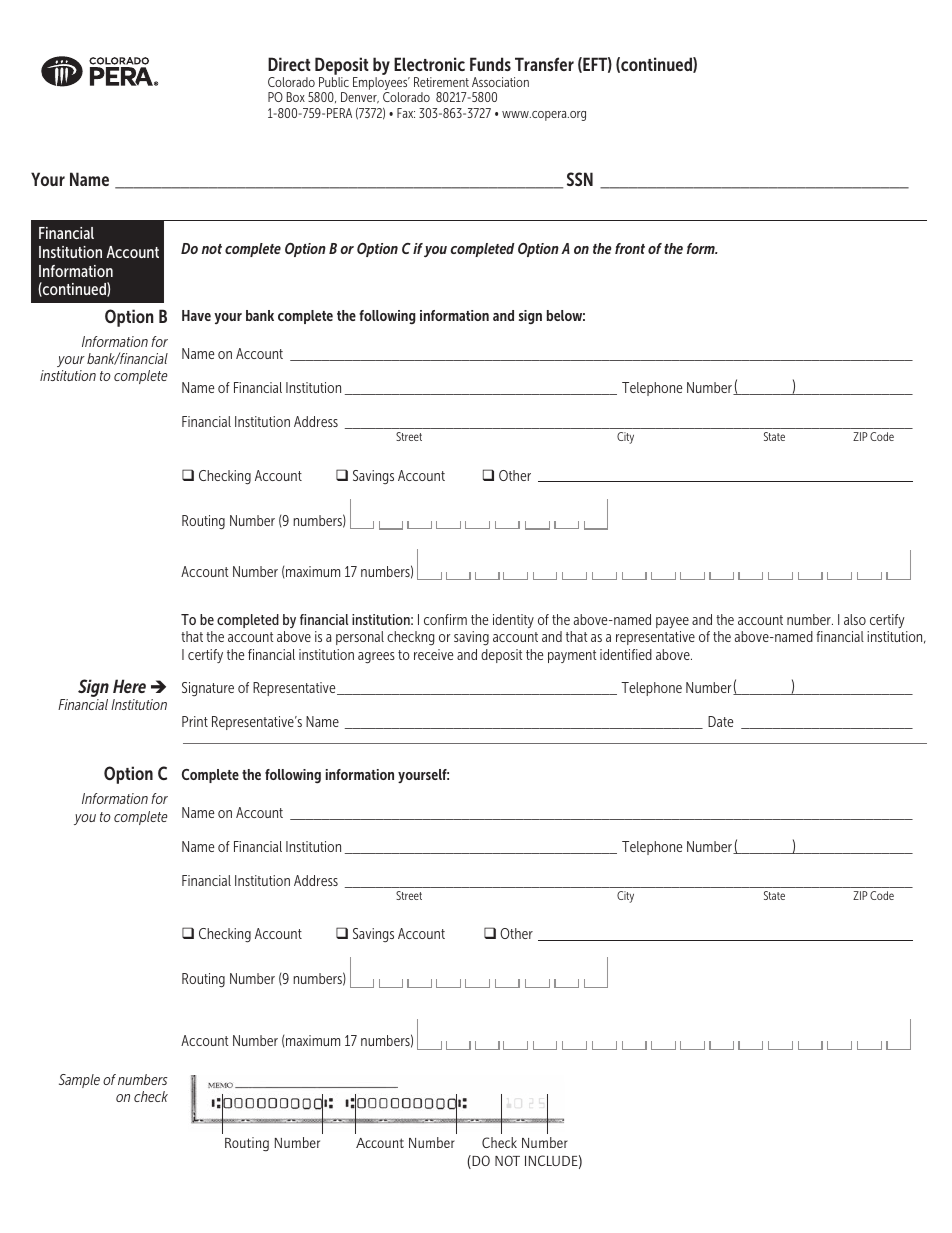  What do you see at coordinates (296, 97) in the page?
I see `Box` at bounding box center [296, 97].
